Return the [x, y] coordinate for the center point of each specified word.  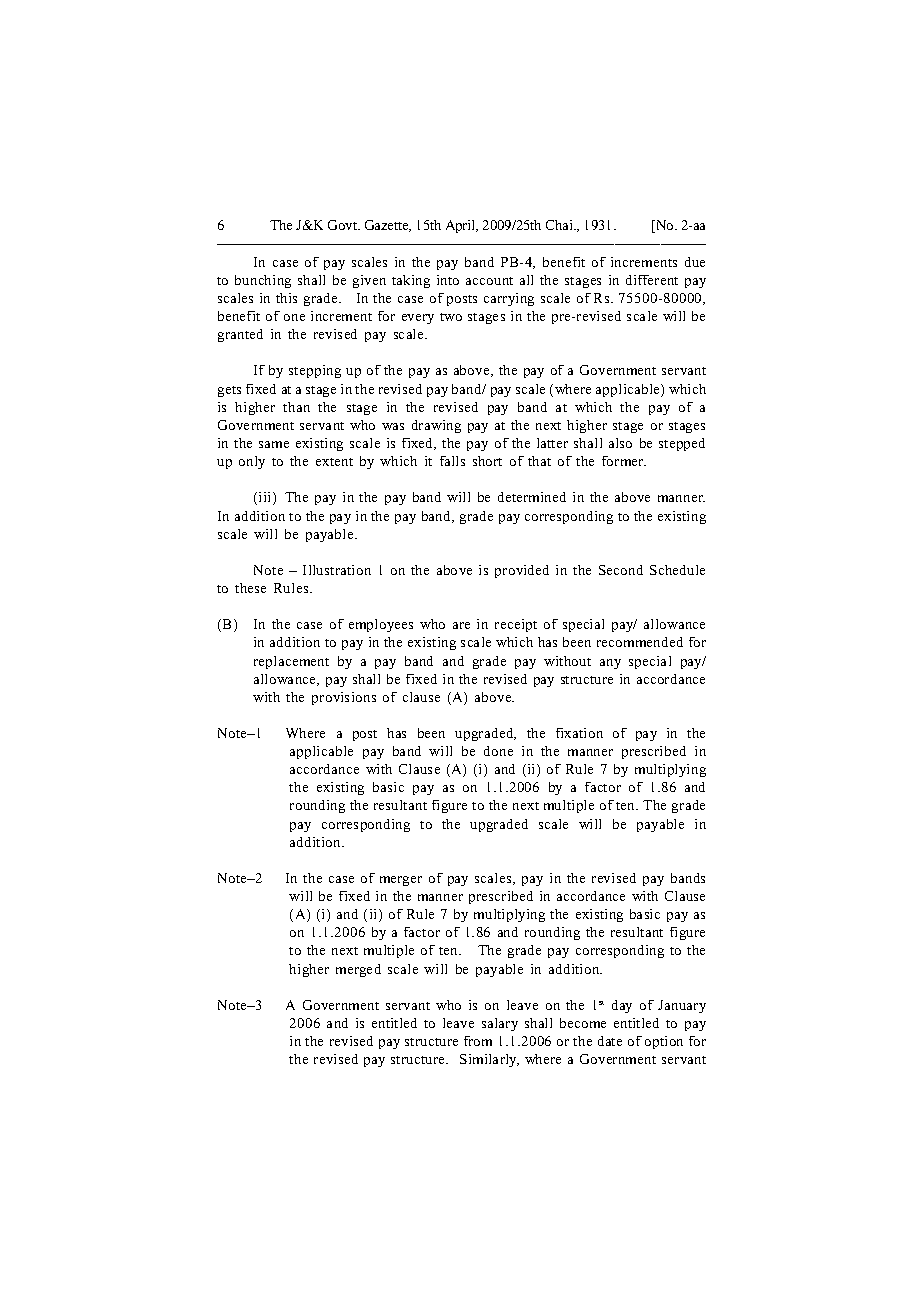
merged [358, 970]
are [461, 625]
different [652, 280]
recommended [640, 642]
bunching [263, 281]
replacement [291, 662]
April [462, 226]
